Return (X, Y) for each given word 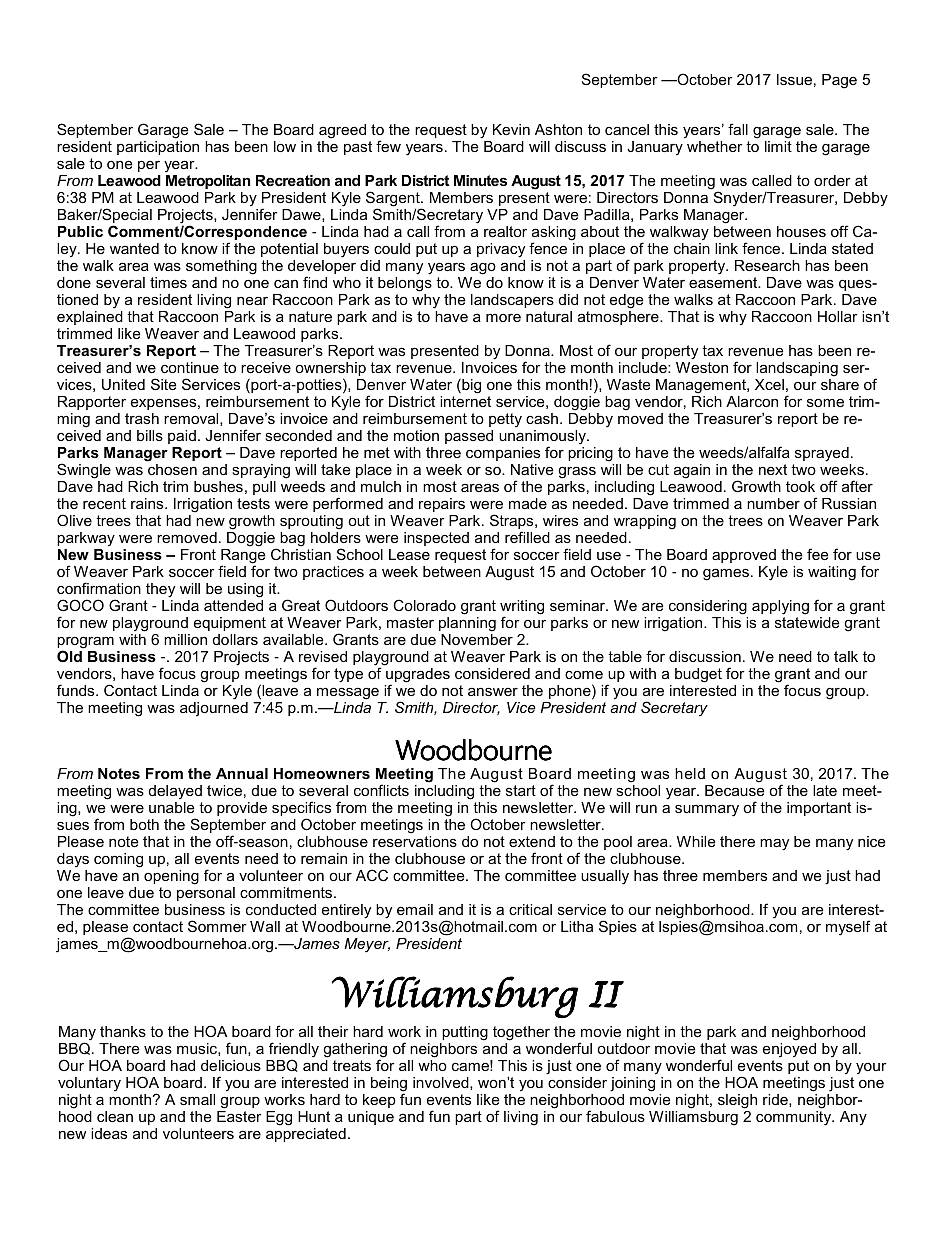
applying (780, 607)
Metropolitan (208, 182)
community (795, 1118)
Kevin (511, 129)
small (197, 1099)
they (160, 590)
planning (467, 624)
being (389, 1085)
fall (738, 129)
